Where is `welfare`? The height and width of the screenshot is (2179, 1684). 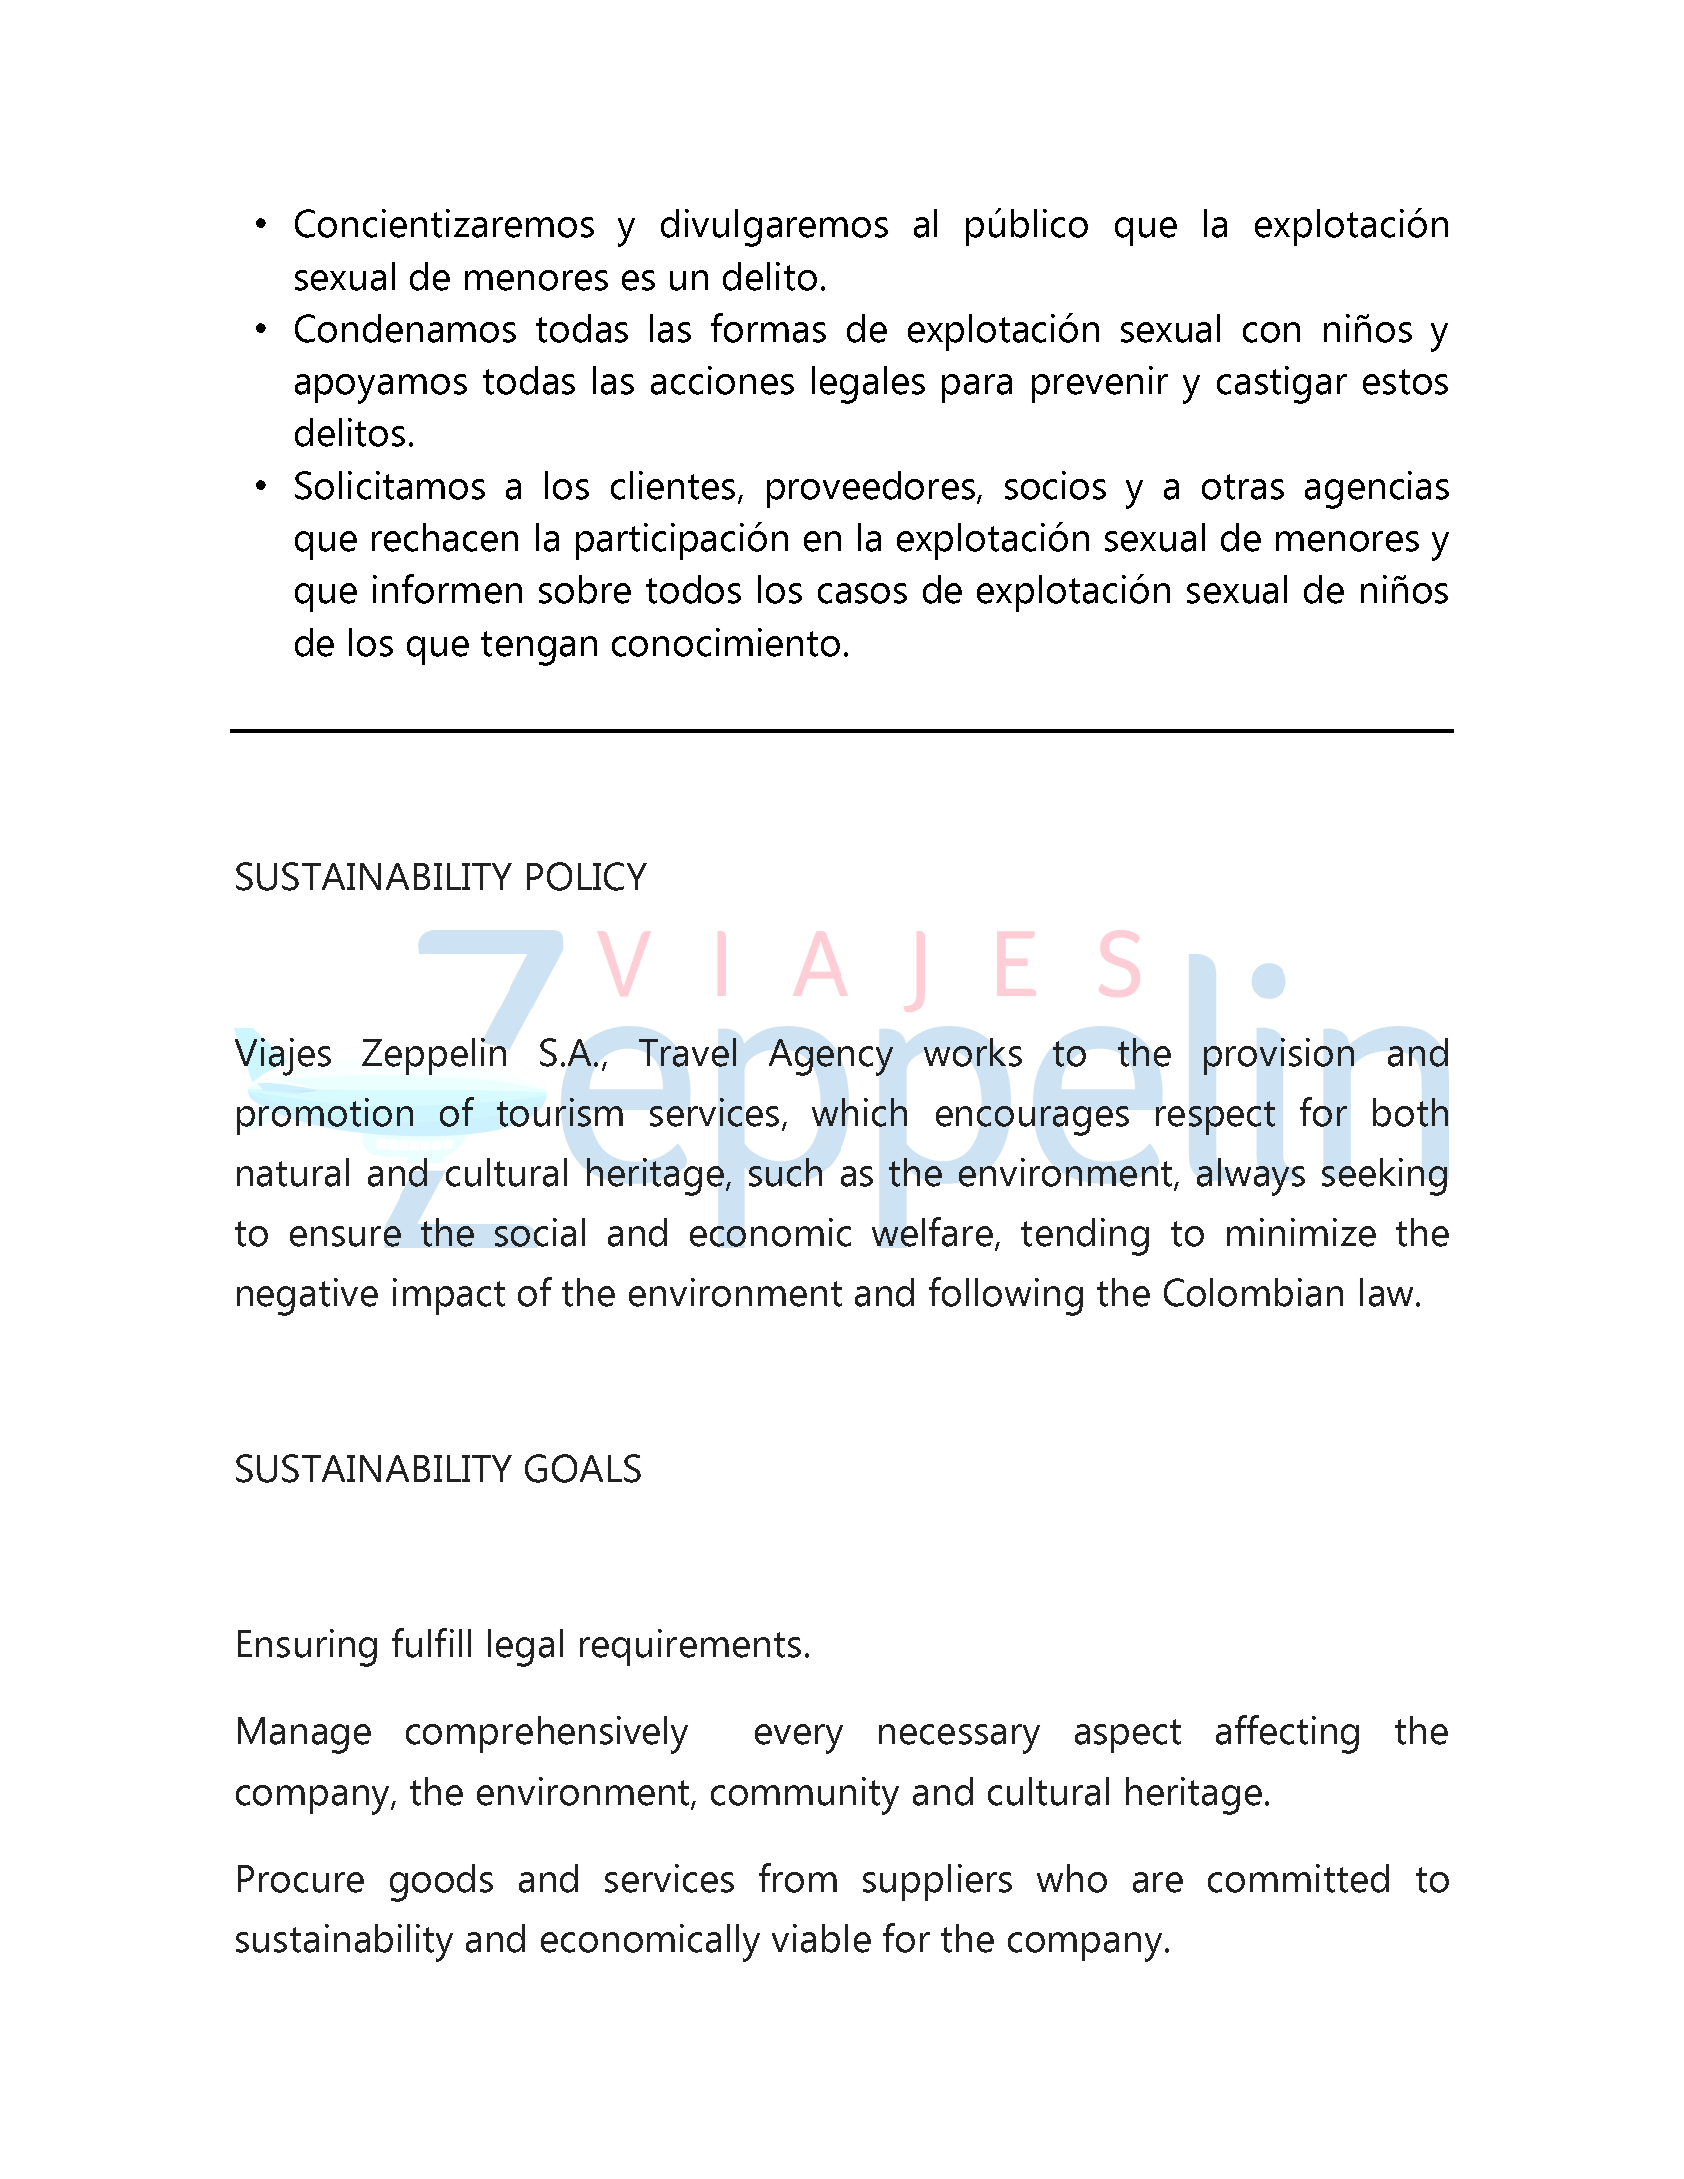 welfare is located at coordinates (932, 1232).
